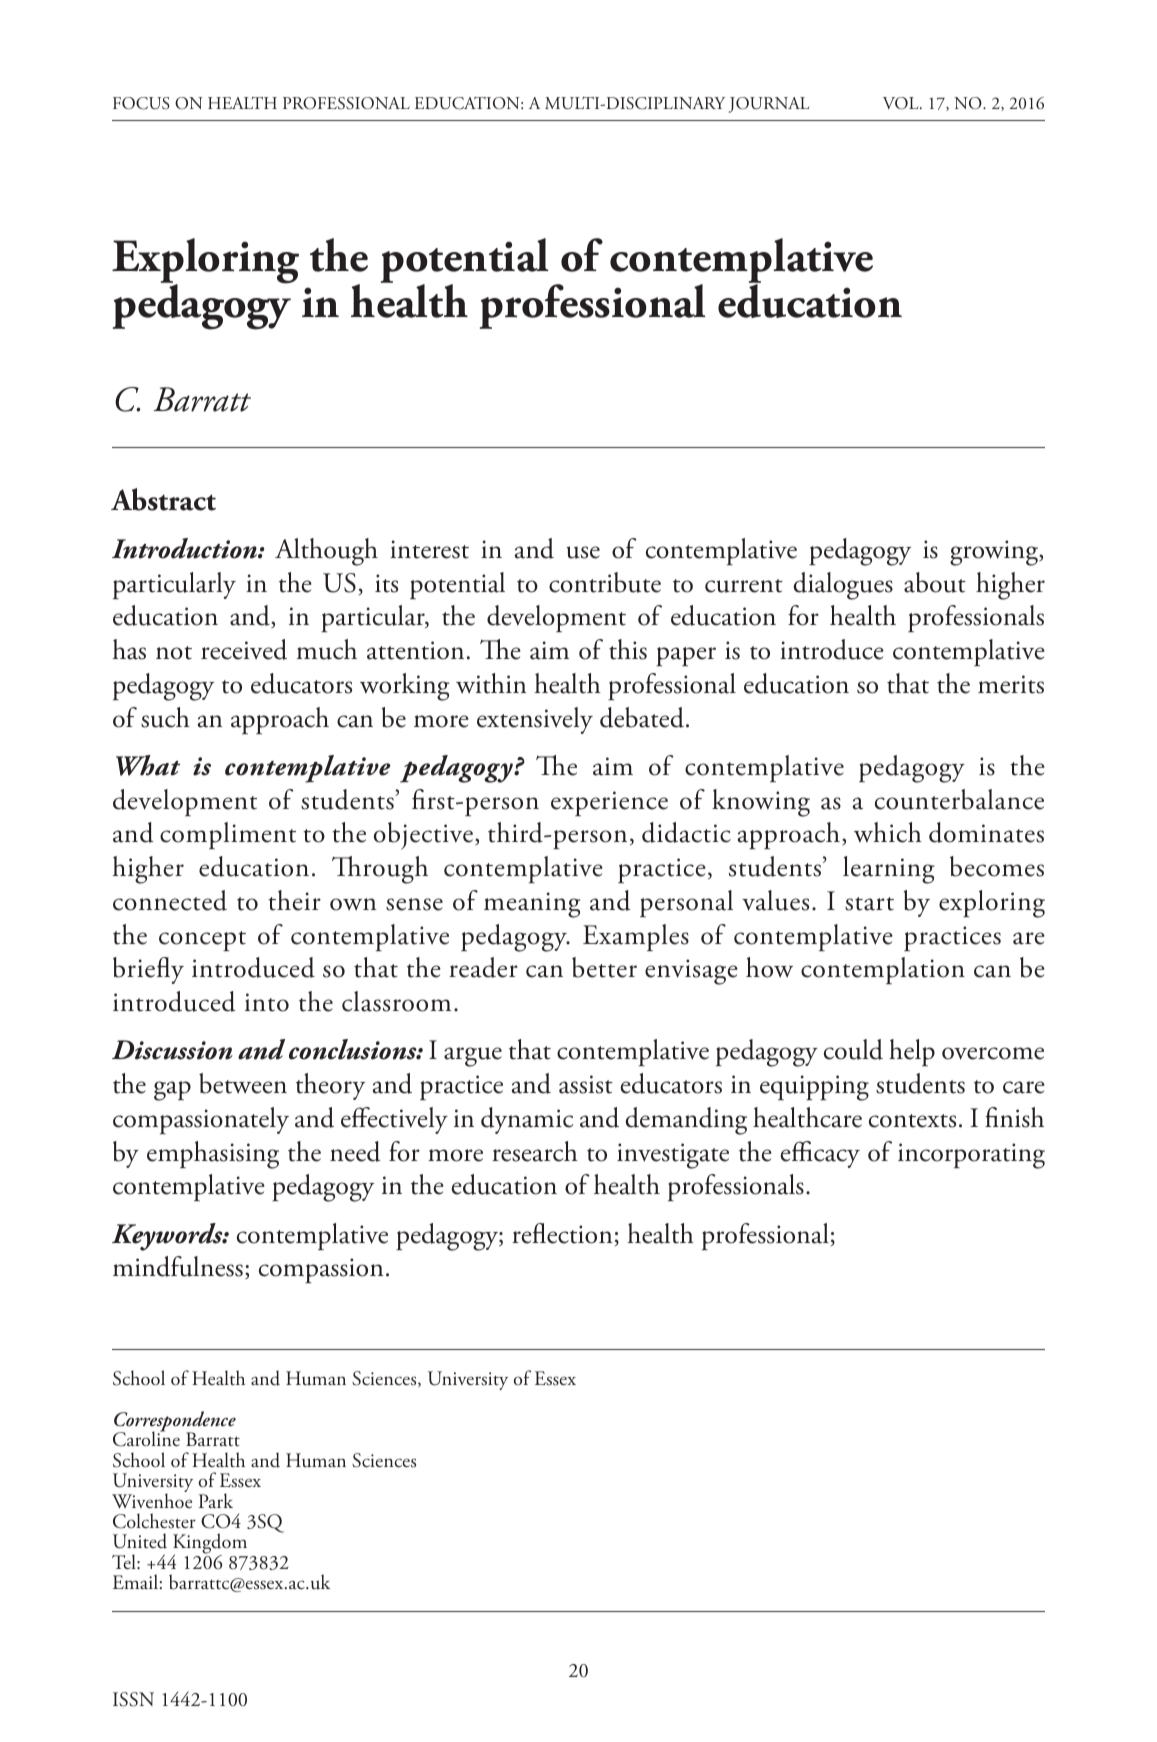  Describe the element at coordinates (971, 1156) in the image. I see `incorporating` at that location.
